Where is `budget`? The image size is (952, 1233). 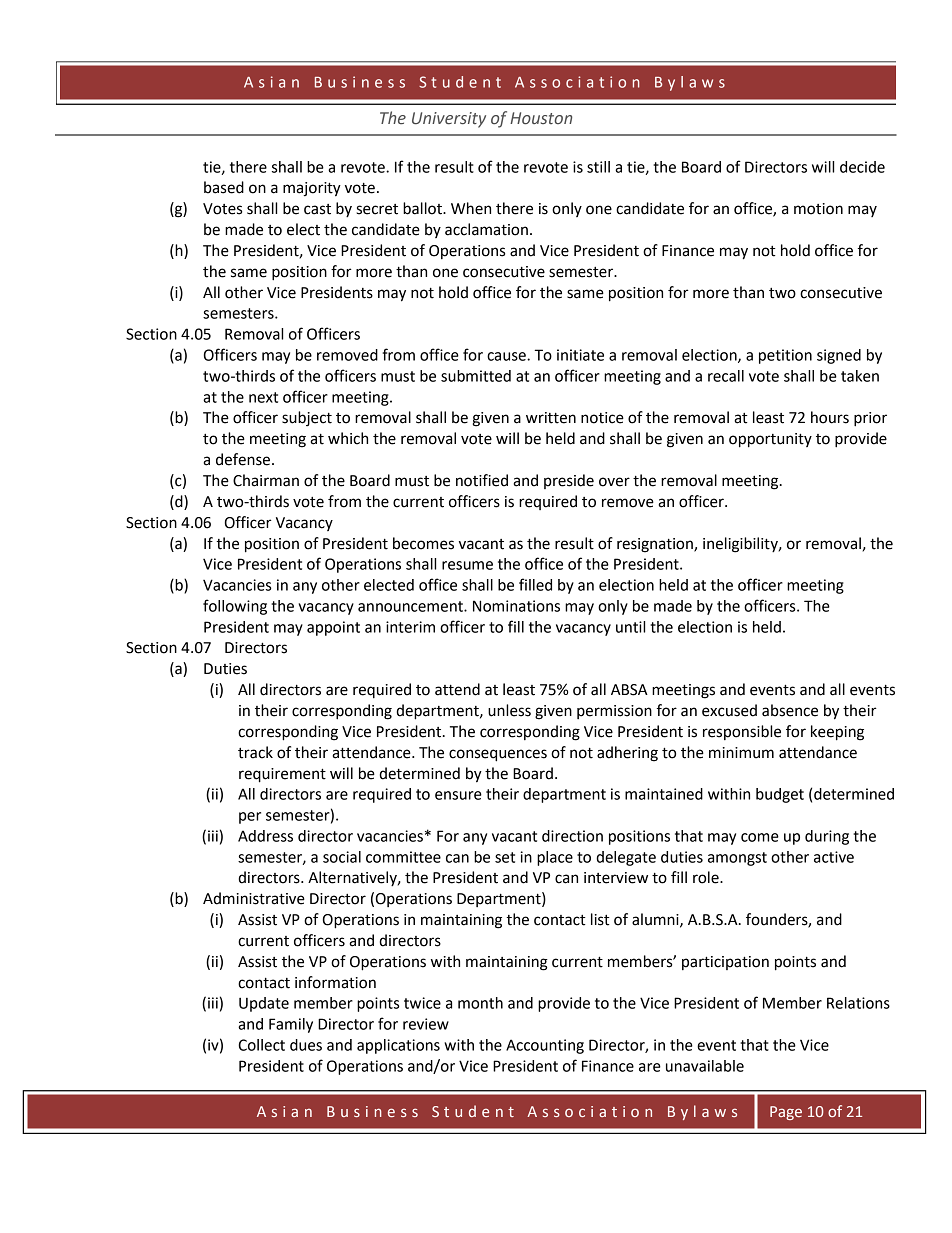 budget is located at coordinates (780, 795).
